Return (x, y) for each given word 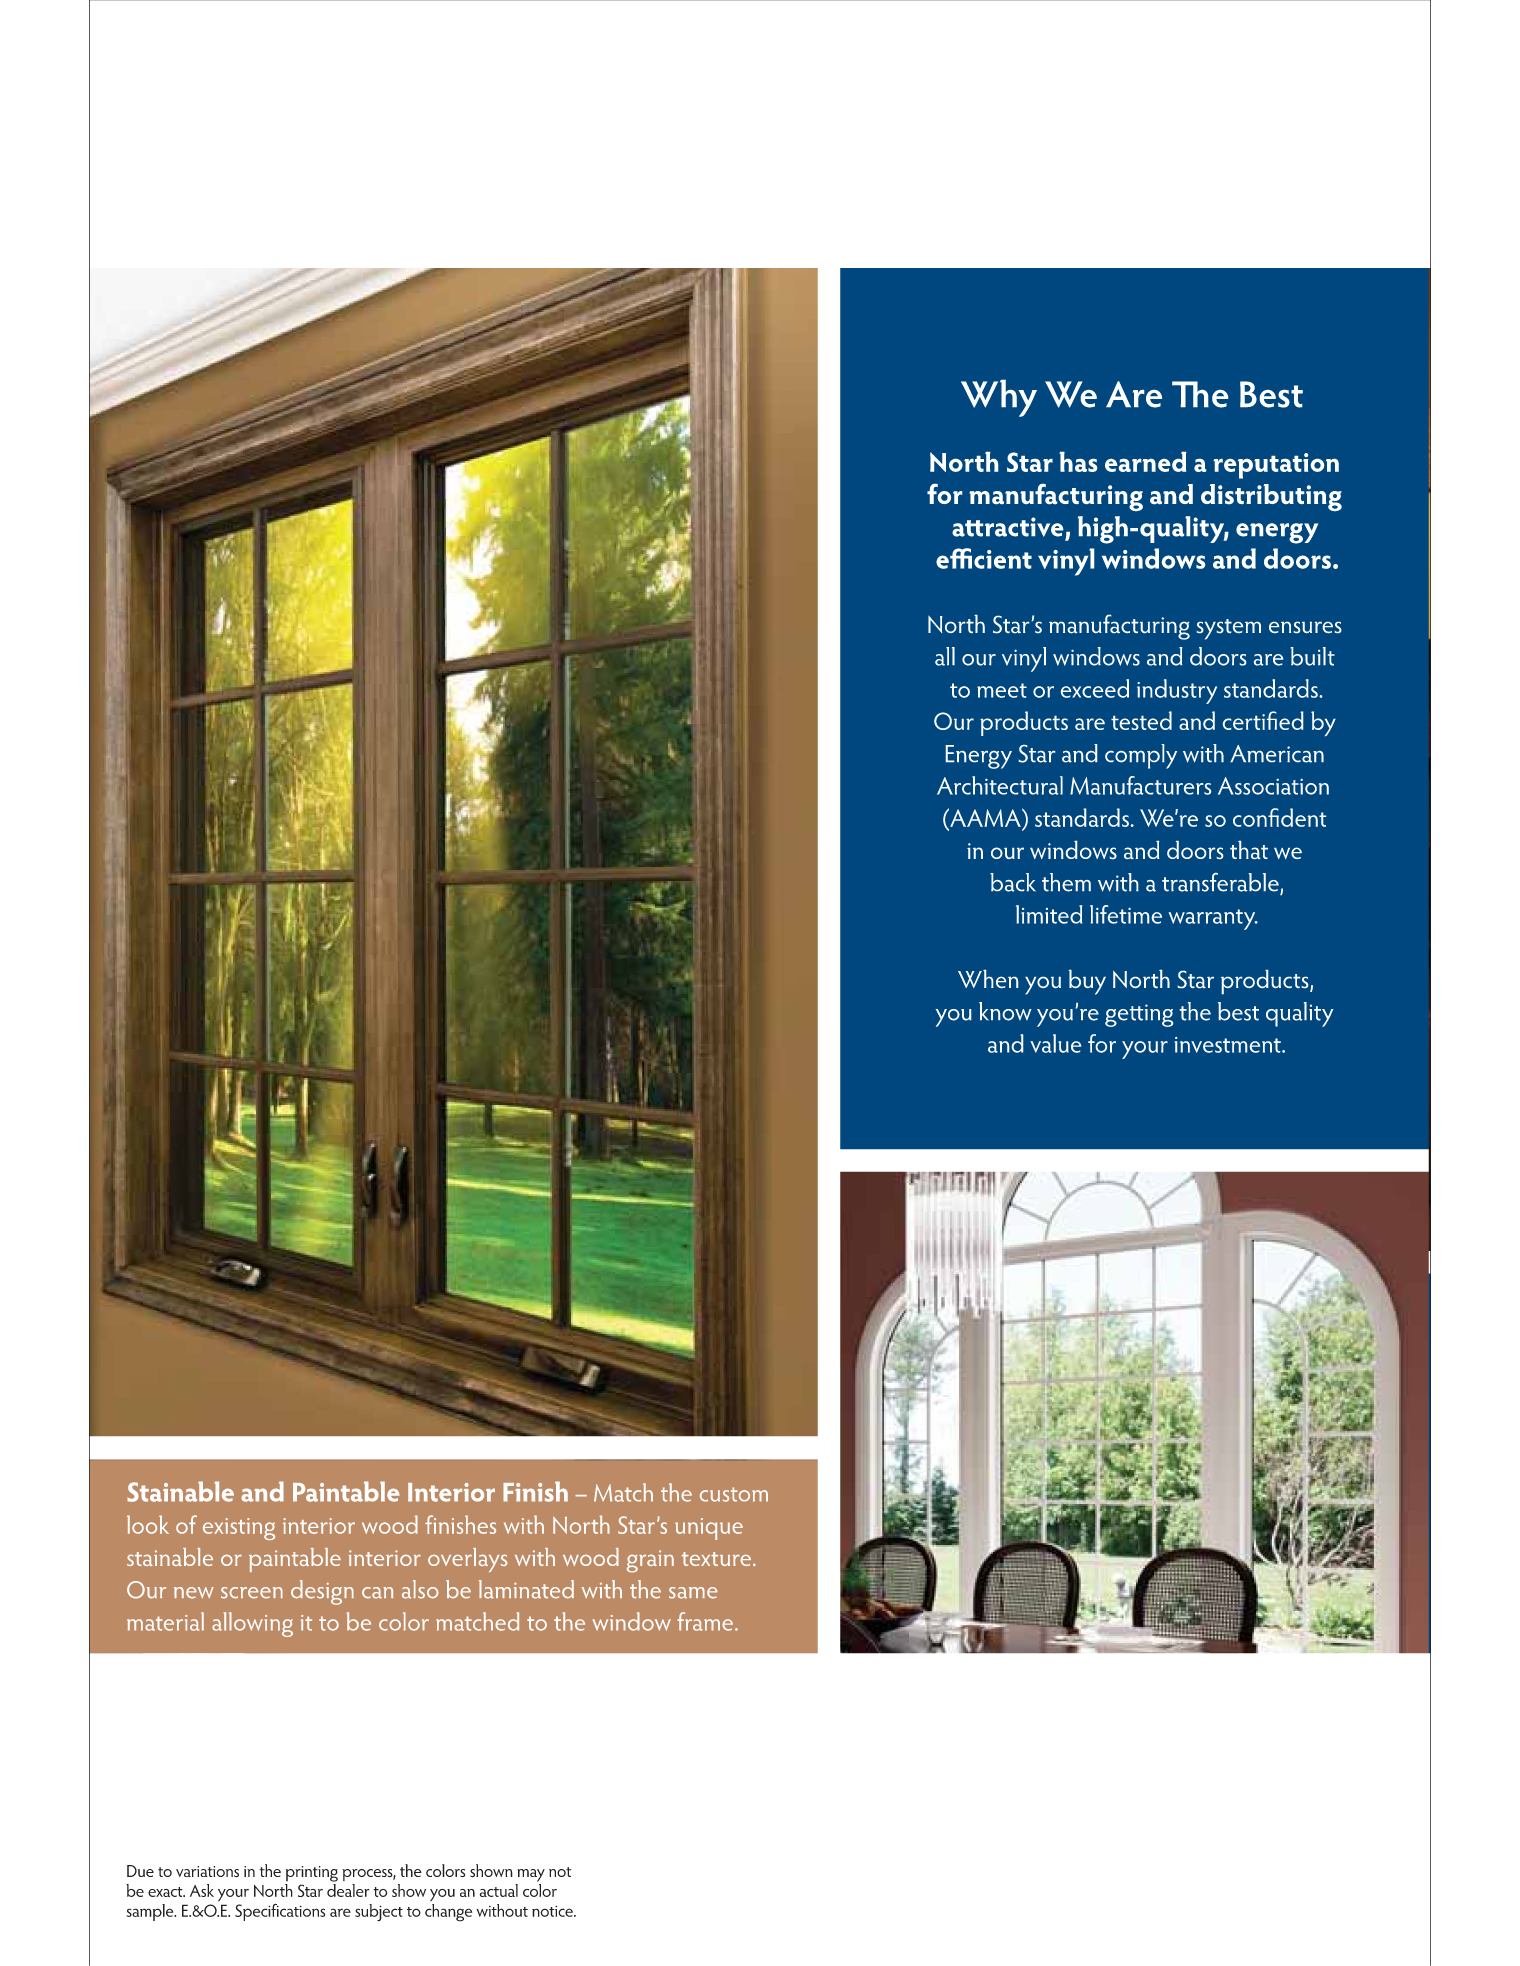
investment (1228, 1045)
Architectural (1000, 785)
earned (1145, 462)
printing (312, 1874)
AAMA (985, 817)
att (967, 528)
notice (553, 1911)
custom (734, 1494)
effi (954, 558)
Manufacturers (1140, 785)
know (1005, 1011)
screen (252, 1593)
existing (239, 1529)
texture (716, 1559)
